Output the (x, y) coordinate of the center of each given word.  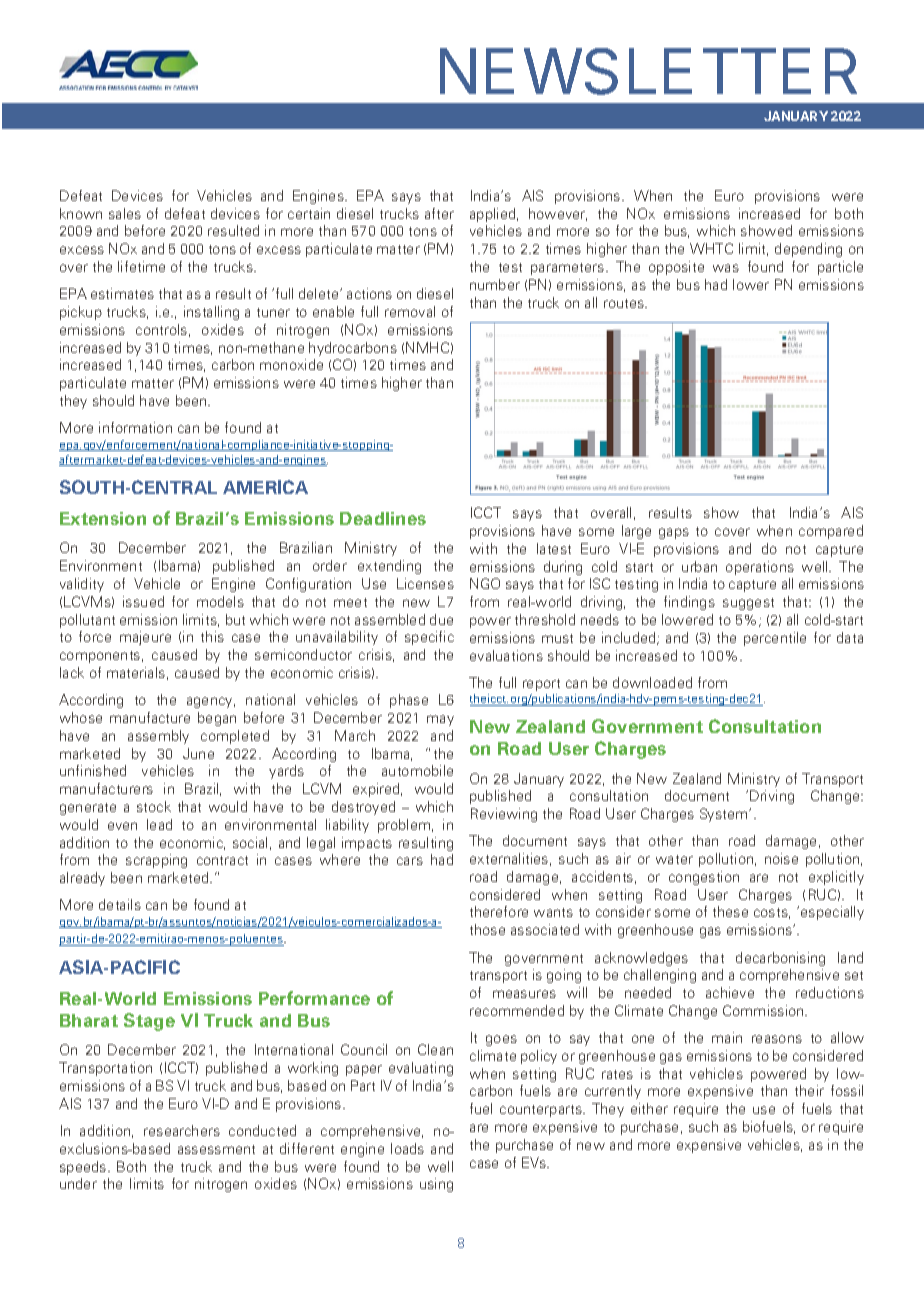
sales (125, 213)
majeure (145, 638)
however (558, 214)
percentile (775, 639)
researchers (182, 1130)
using (436, 1185)
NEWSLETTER (648, 71)
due (441, 619)
